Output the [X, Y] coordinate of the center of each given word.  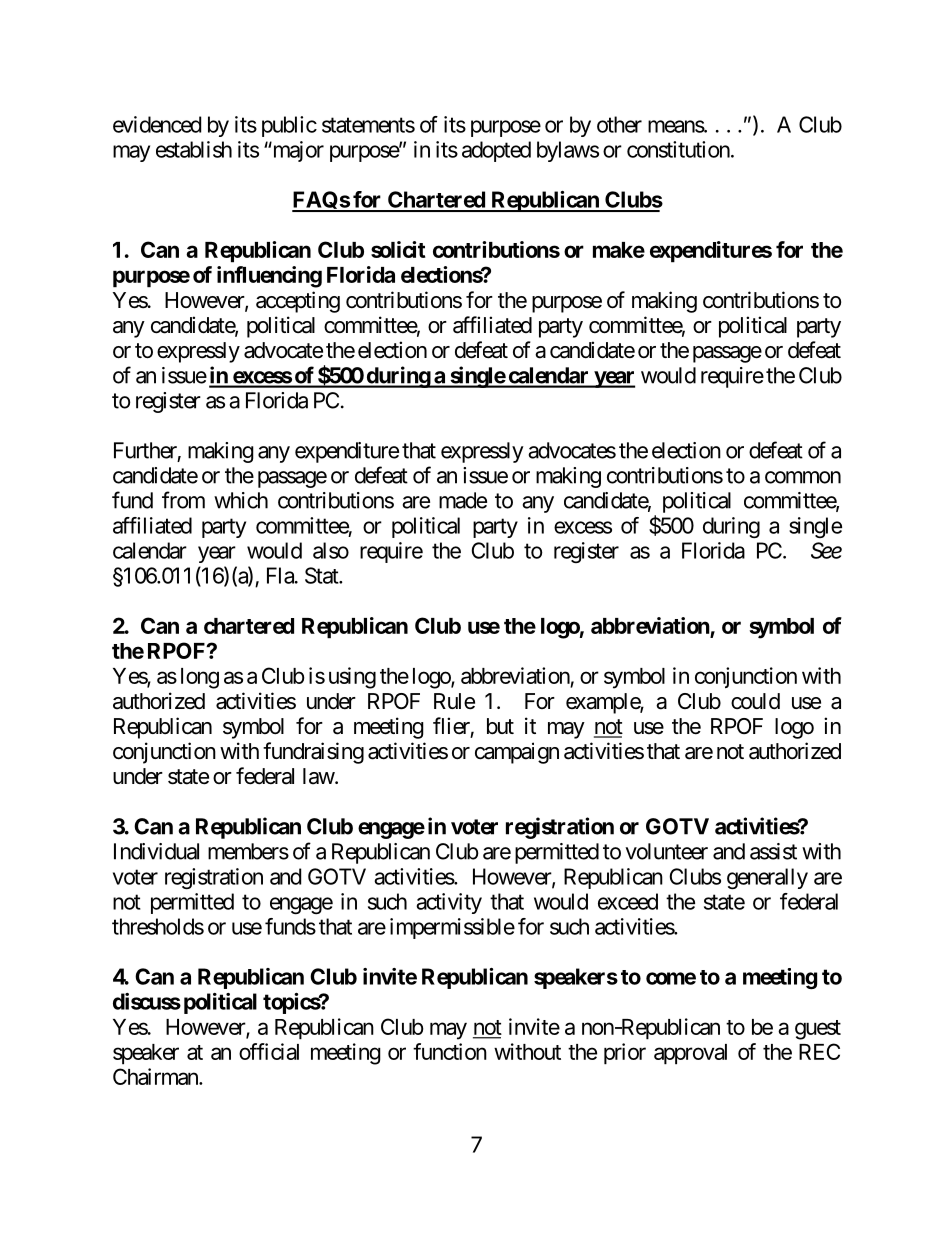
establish [194, 149]
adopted [496, 151]
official [269, 1051]
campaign [517, 753]
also [331, 550]
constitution [678, 149]
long [200, 678]
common [803, 477]
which [241, 500]
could [755, 701]
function [450, 1051]
